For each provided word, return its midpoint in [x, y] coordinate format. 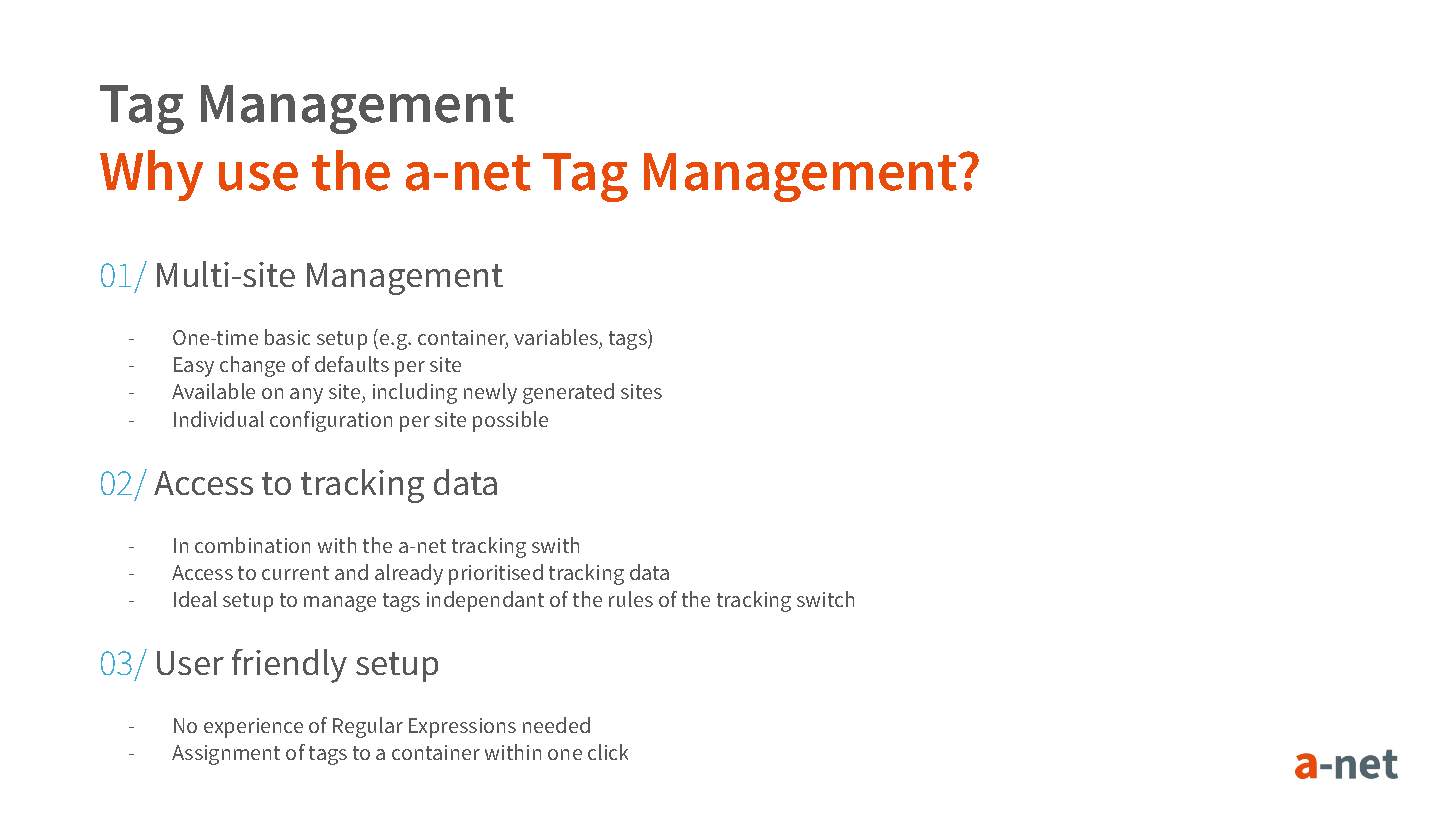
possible [510, 421]
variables [557, 338]
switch [825, 599]
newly [490, 393]
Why [151, 175]
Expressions [462, 728]
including [415, 393]
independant [485, 601]
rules [631, 599]
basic [287, 337]
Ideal [195, 599]
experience [253, 728]
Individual [219, 419]
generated [568, 393]
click [608, 752]
